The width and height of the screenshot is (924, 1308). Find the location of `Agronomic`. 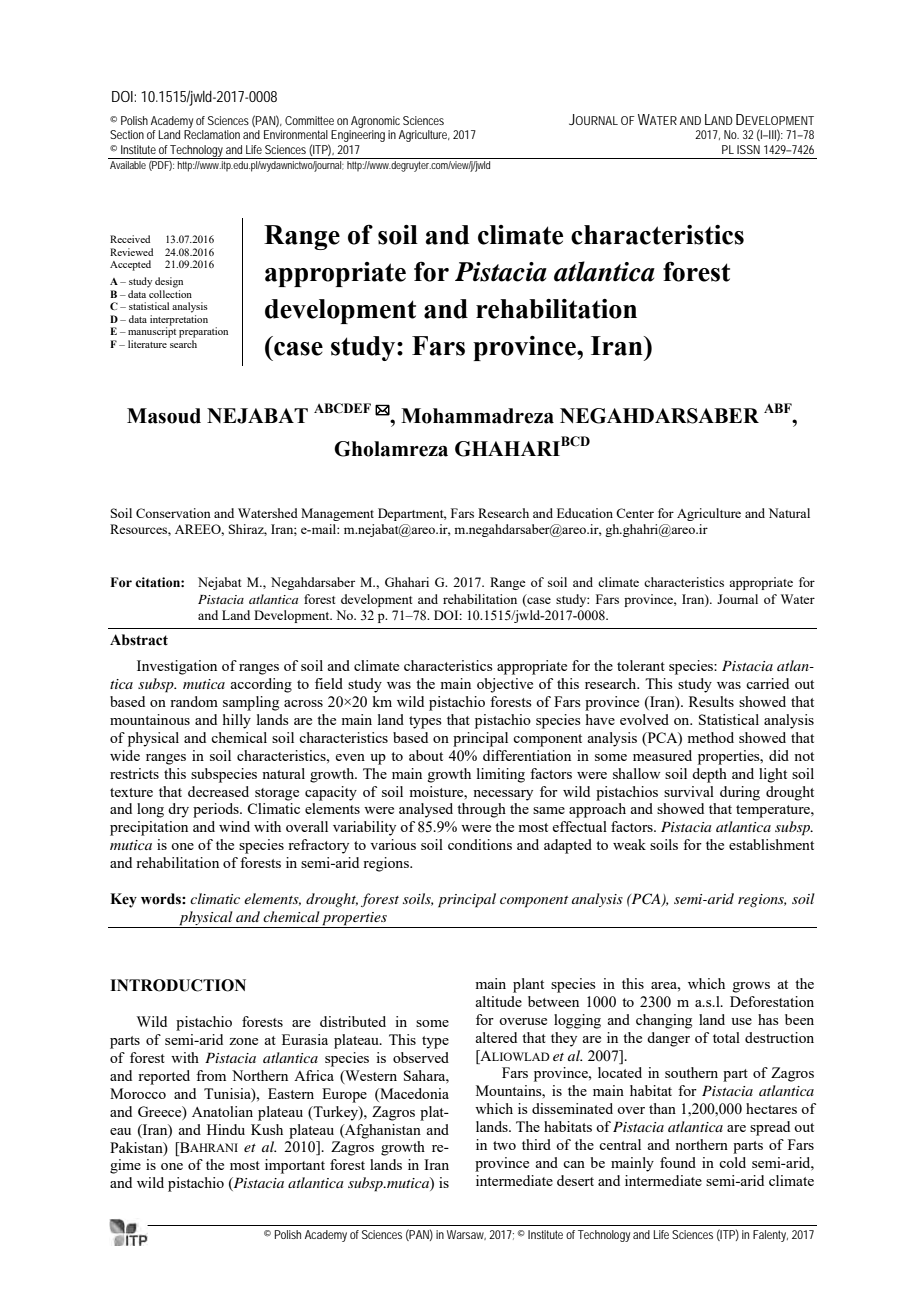

Agronomic is located at coordinates (375, 122).
